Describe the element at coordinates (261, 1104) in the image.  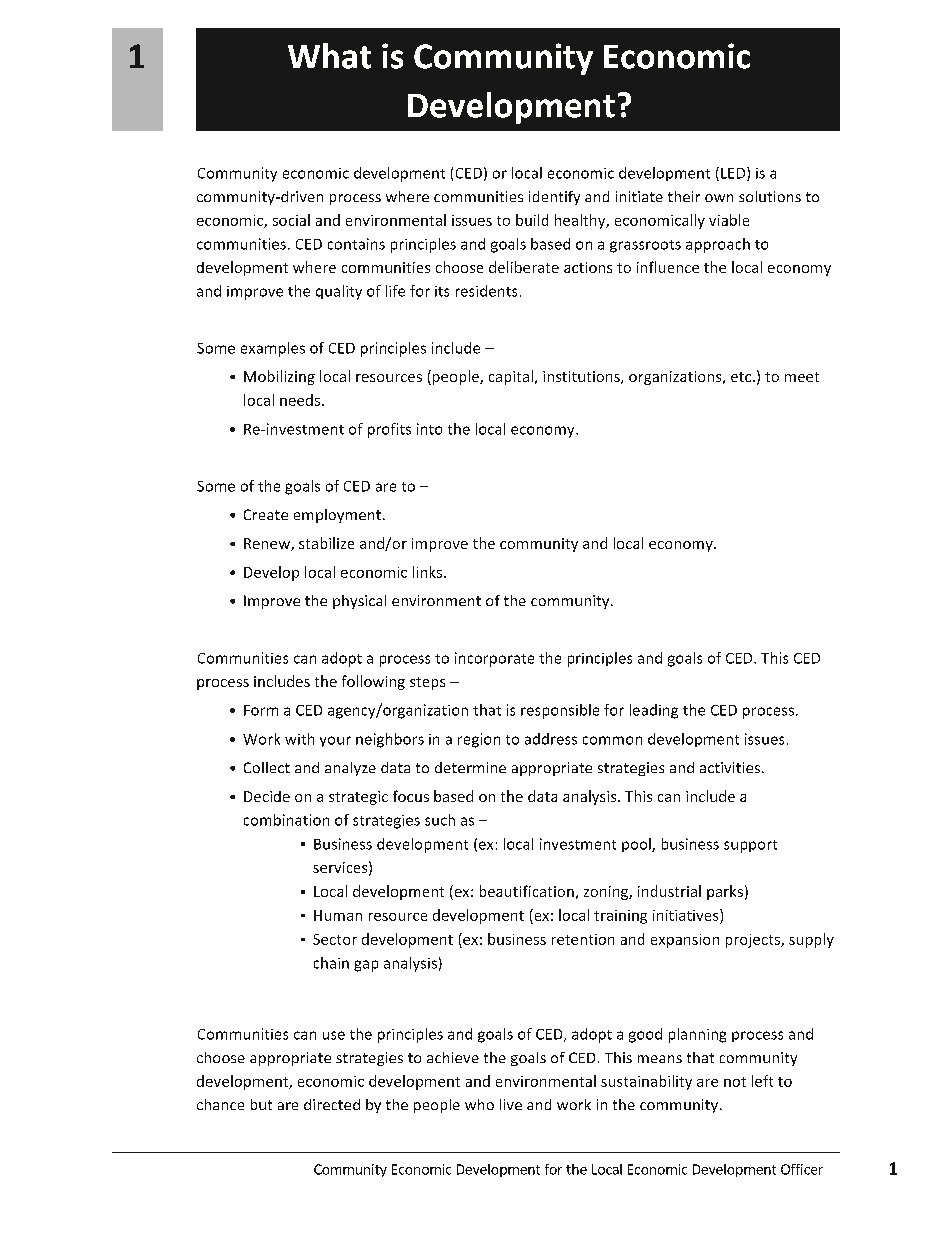
I see `but` at that location.
